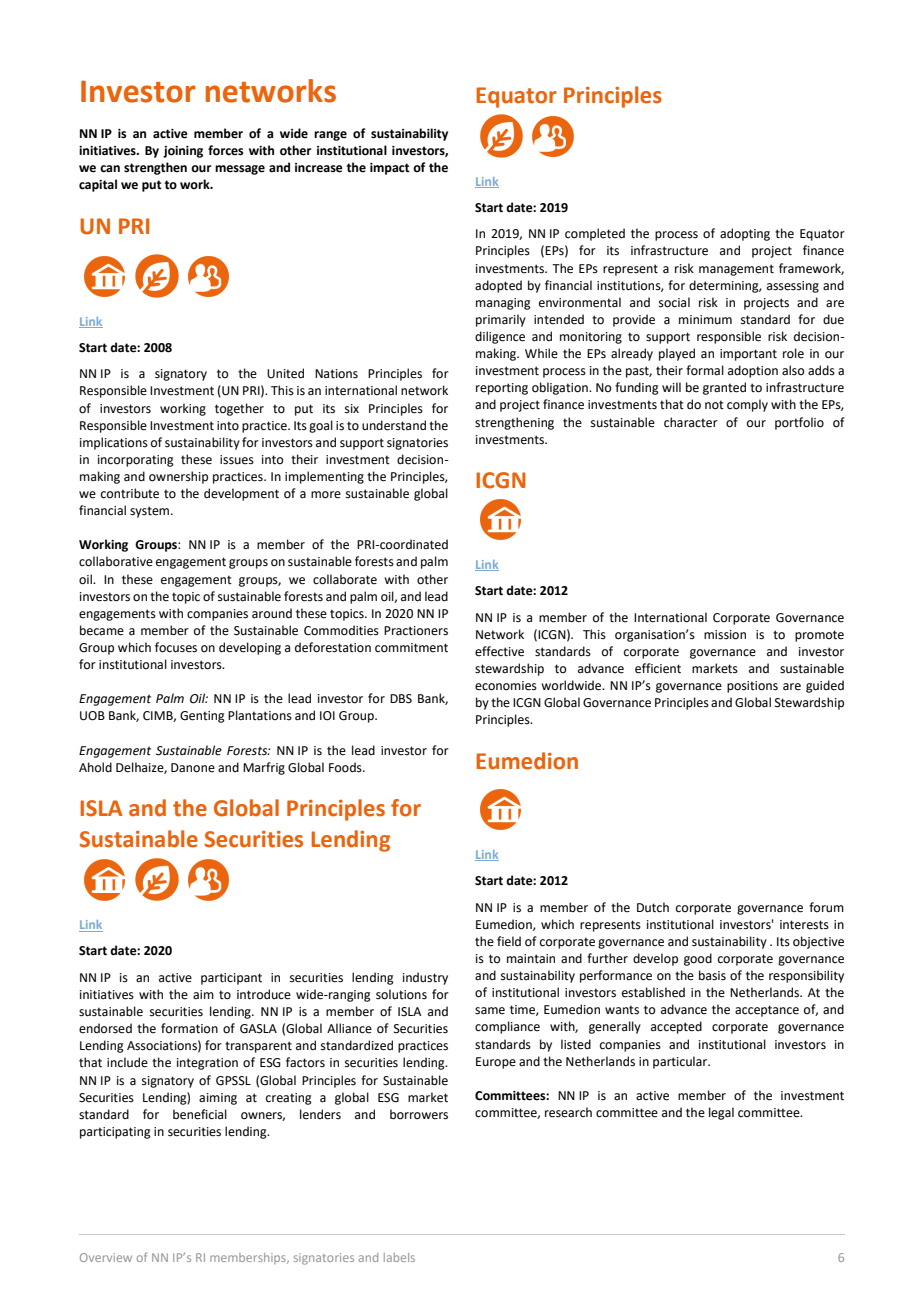 The image size is (924, 1309). What do you see at coordinates (390, 169) in the image?
I see `impact` at bounding box center [390, 169].
